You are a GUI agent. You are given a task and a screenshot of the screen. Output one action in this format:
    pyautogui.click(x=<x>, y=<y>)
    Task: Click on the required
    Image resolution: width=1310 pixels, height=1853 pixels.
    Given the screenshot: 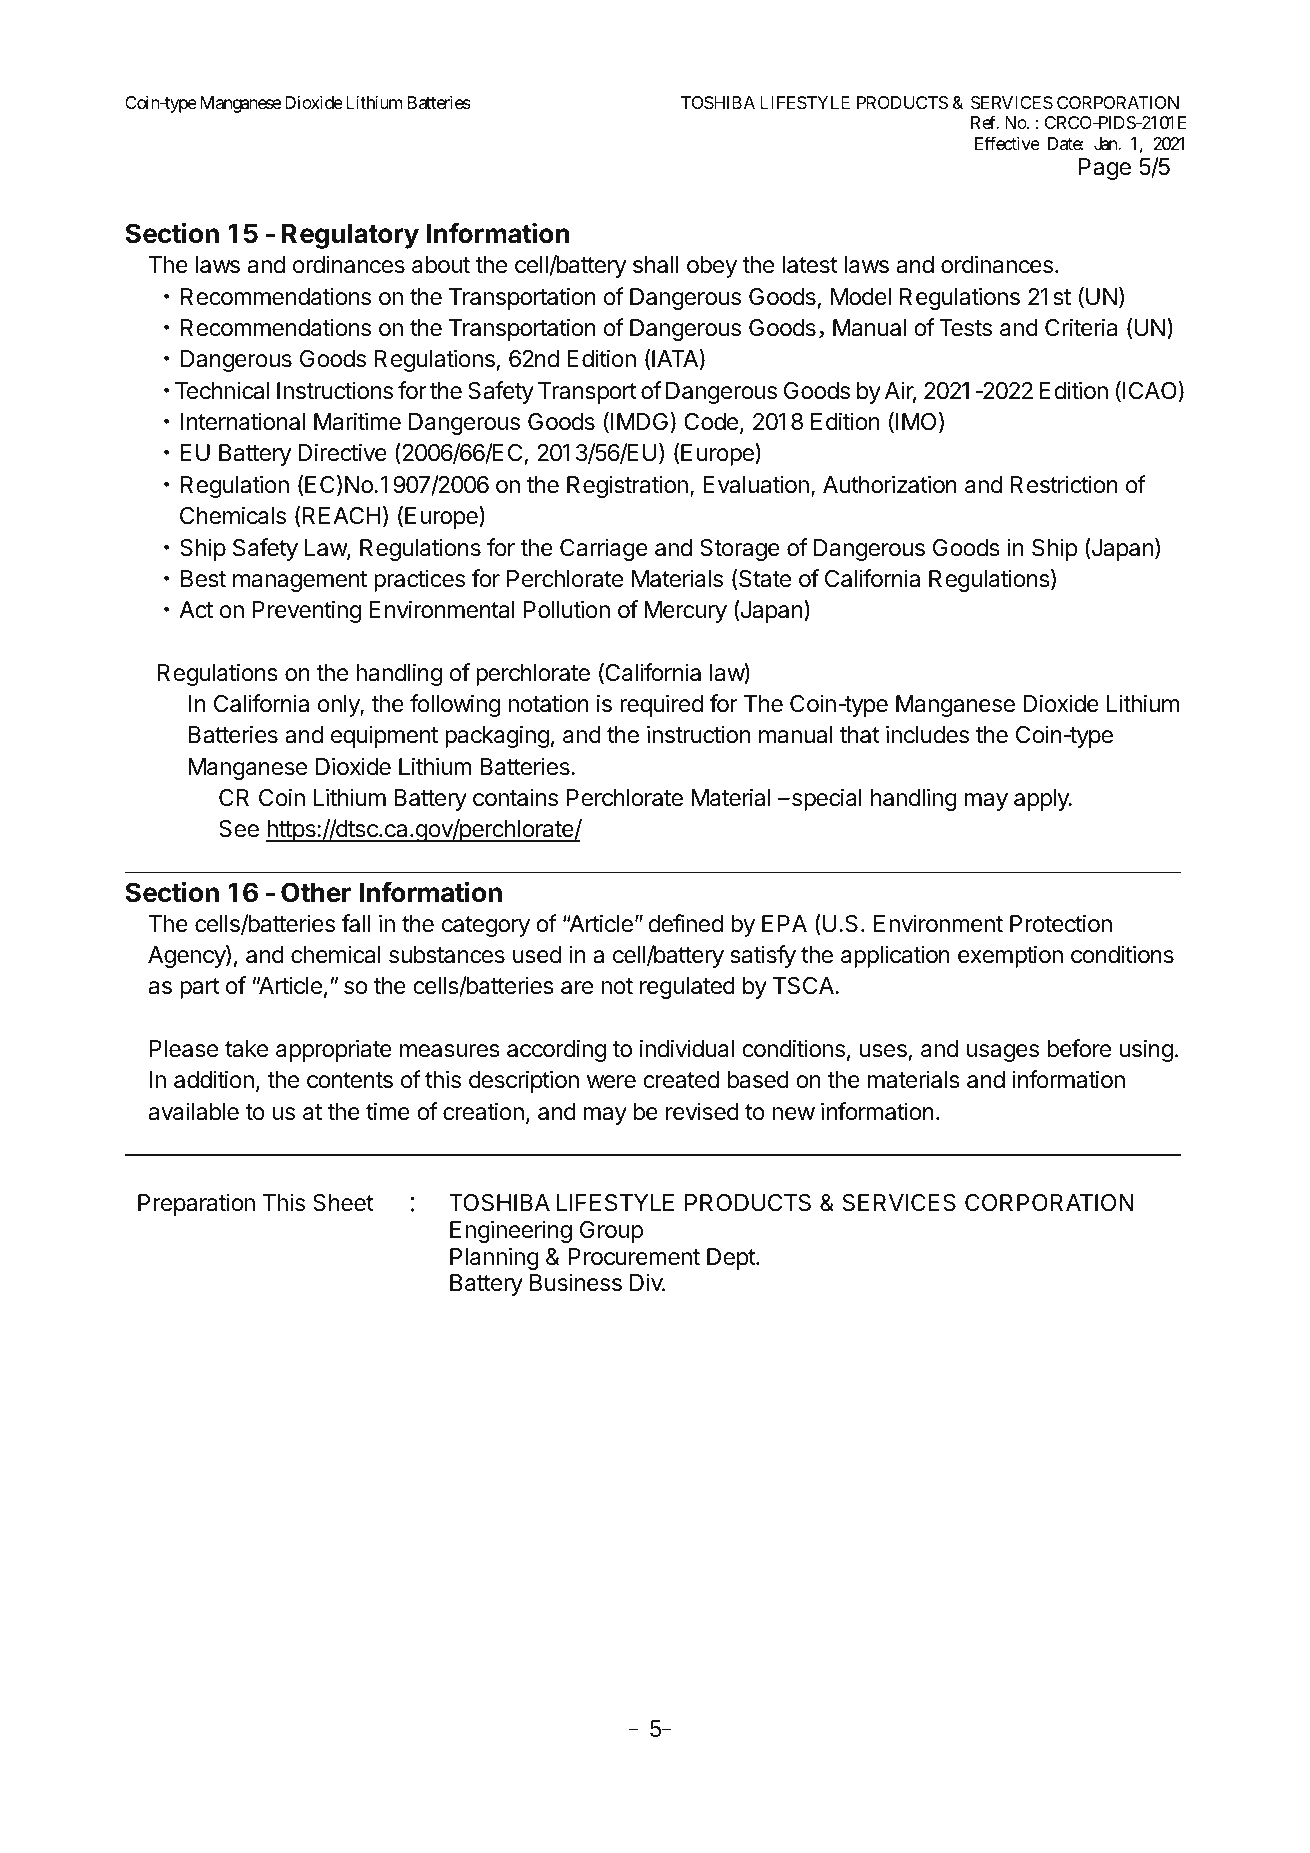 What is the action you would take?
    pyautogui.click(x=661, y=705)
